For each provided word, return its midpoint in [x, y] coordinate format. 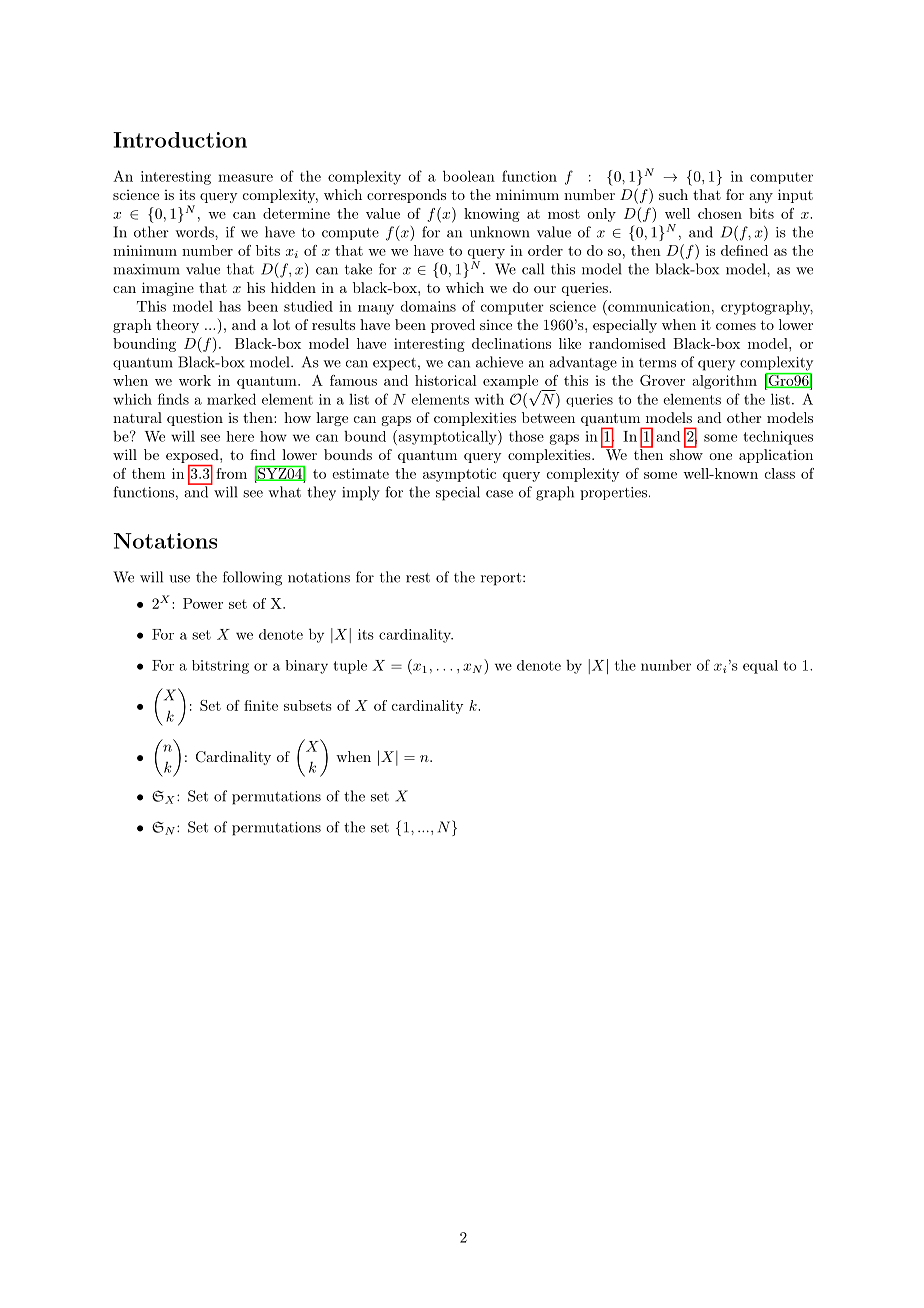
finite [261, 705]
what [284, 492]
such [673, 194]
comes [736, 326]
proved [453, 326]
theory [177, 326]
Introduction [180, 140]
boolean [469, 176]
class [780, 473]
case [499, 494]
